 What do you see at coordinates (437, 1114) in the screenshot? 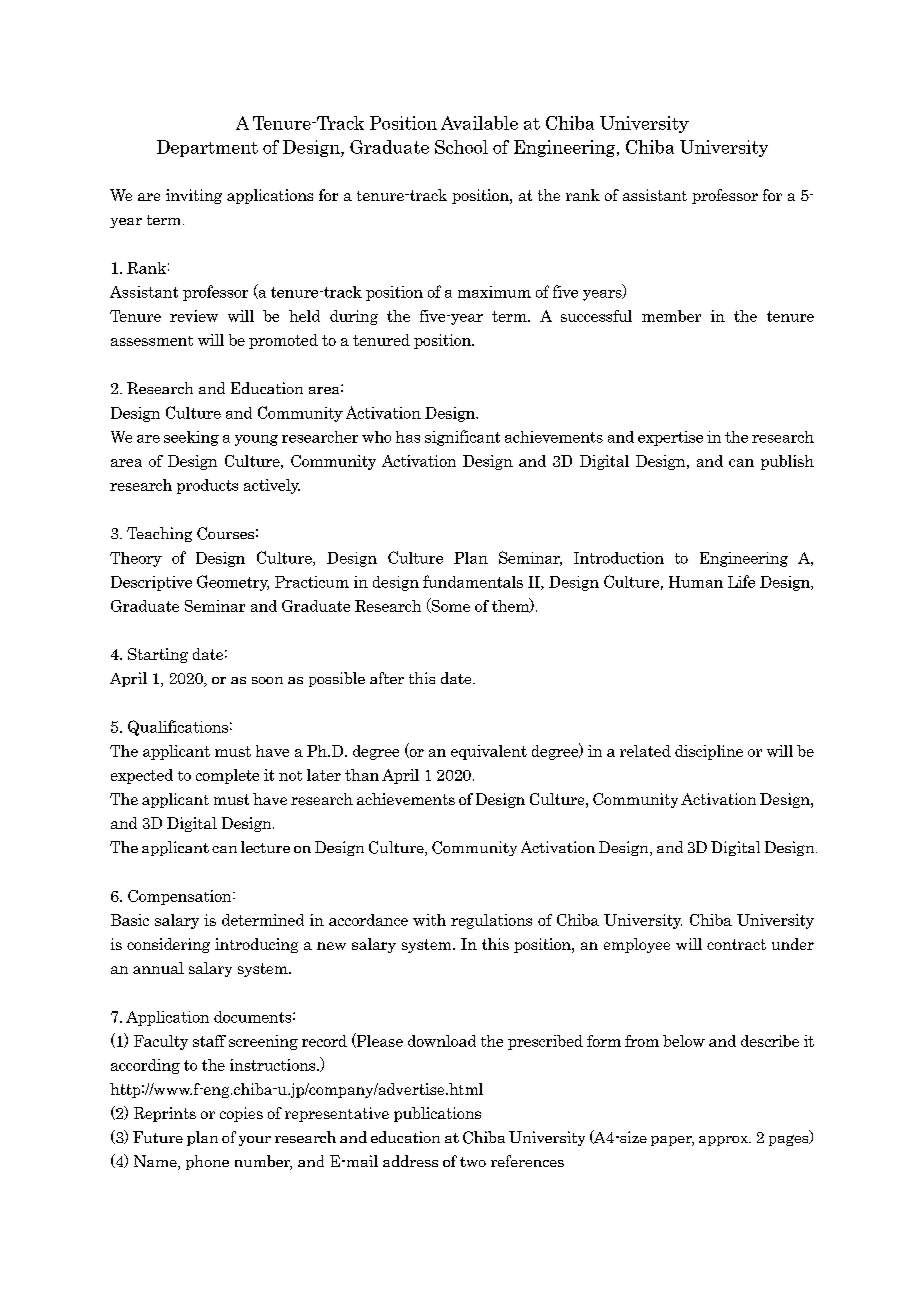
I see `publications` at bounding box center [437, 1114].
